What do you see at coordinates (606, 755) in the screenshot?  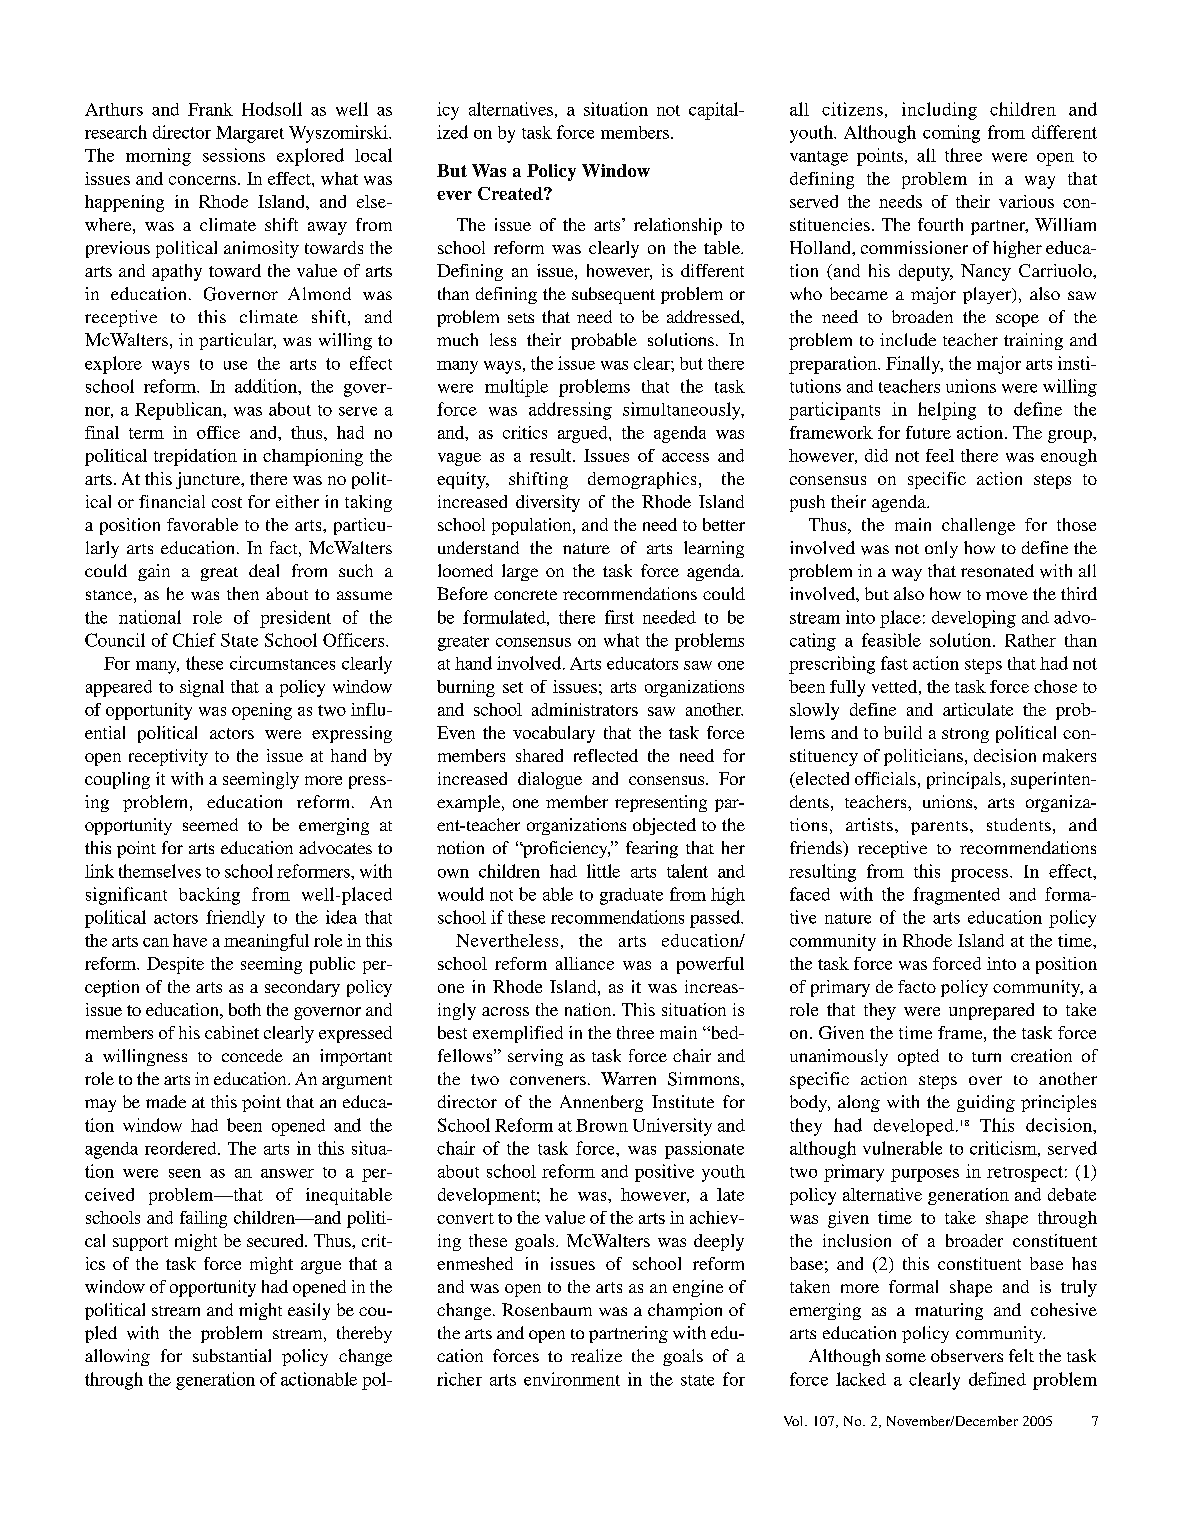 I see `reflected` at bounding box center [606, 755].
